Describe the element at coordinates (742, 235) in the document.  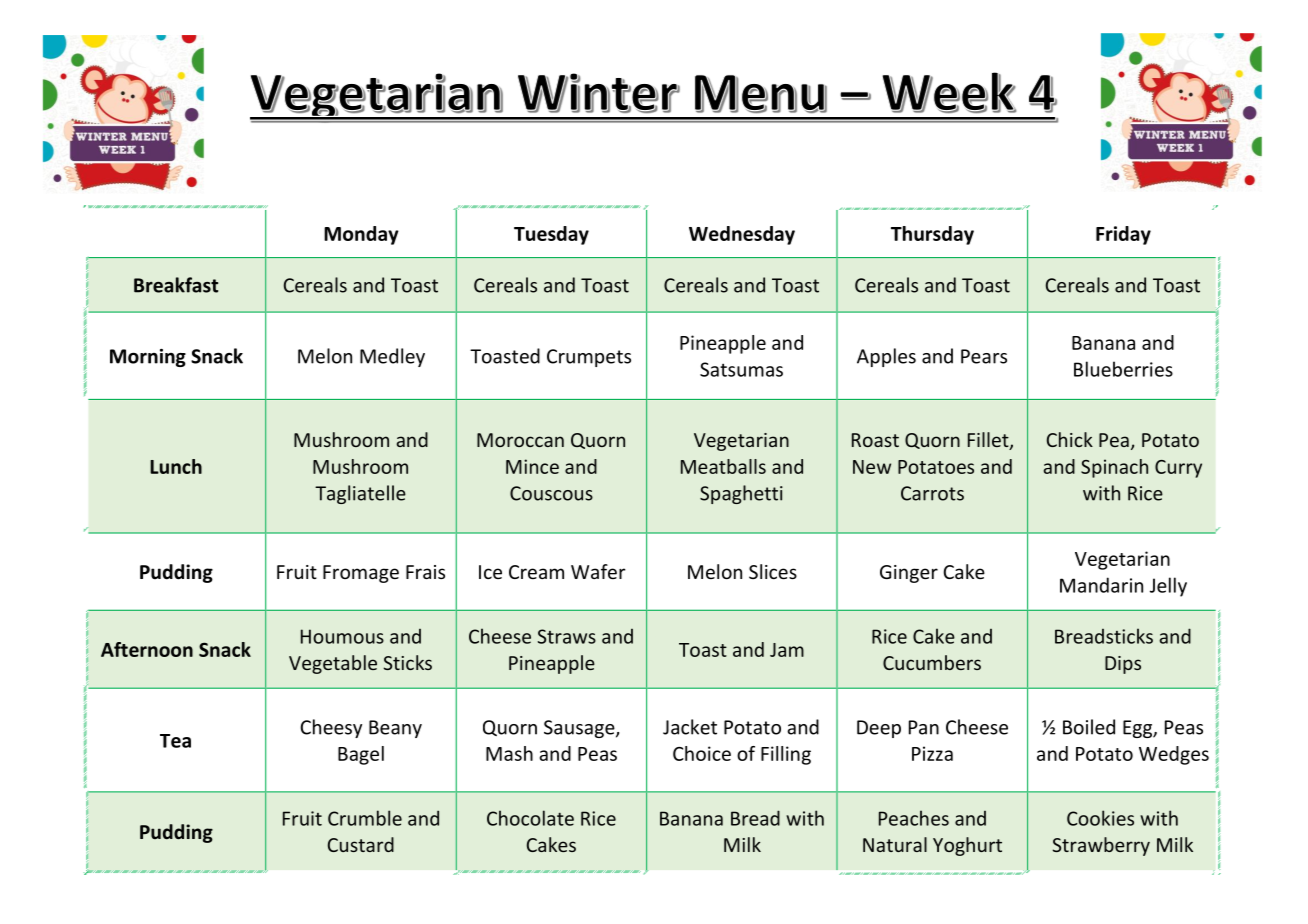
I see `Wednesday` at that location.
